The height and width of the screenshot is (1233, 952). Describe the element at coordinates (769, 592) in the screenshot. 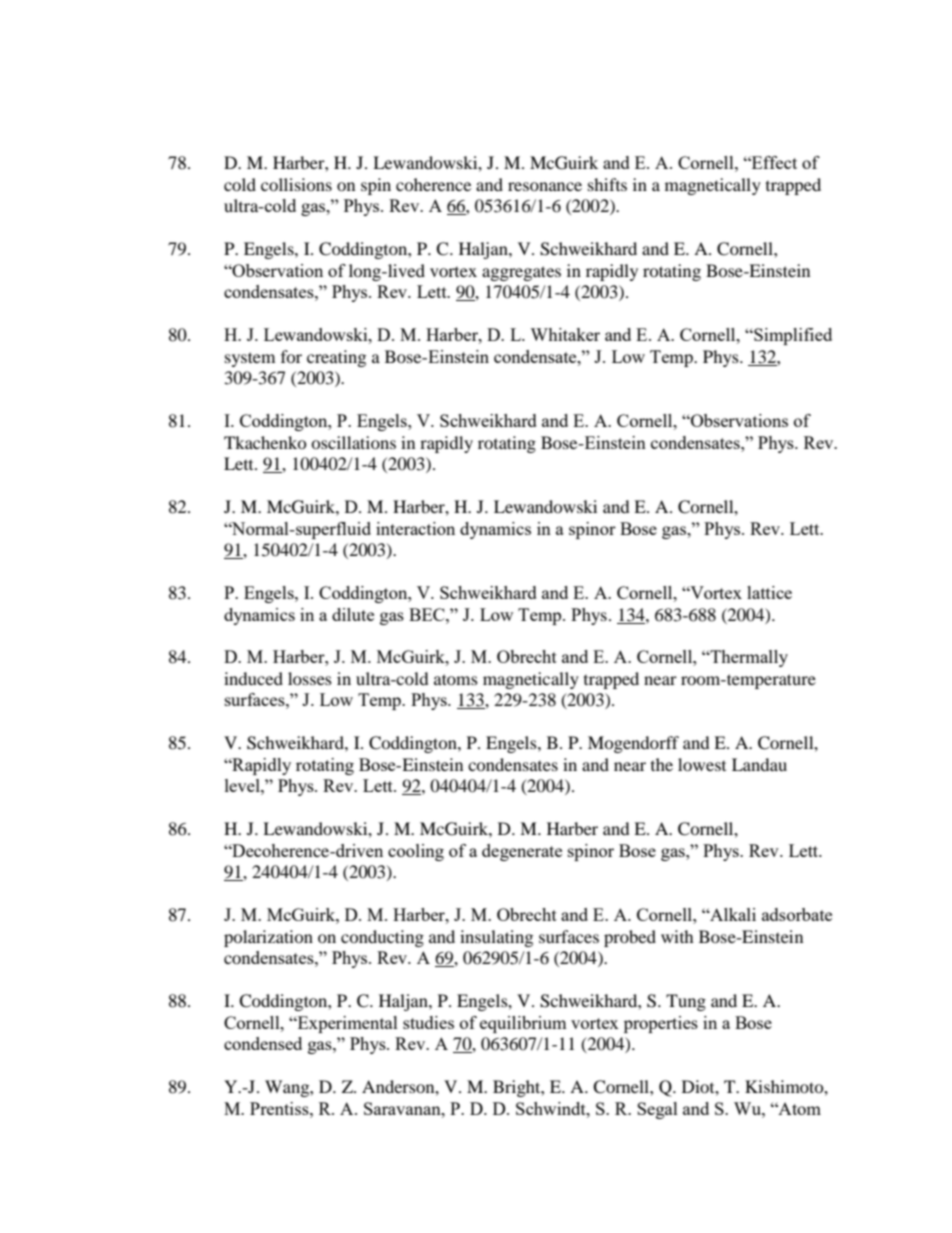

I see `lattice` at that location.
